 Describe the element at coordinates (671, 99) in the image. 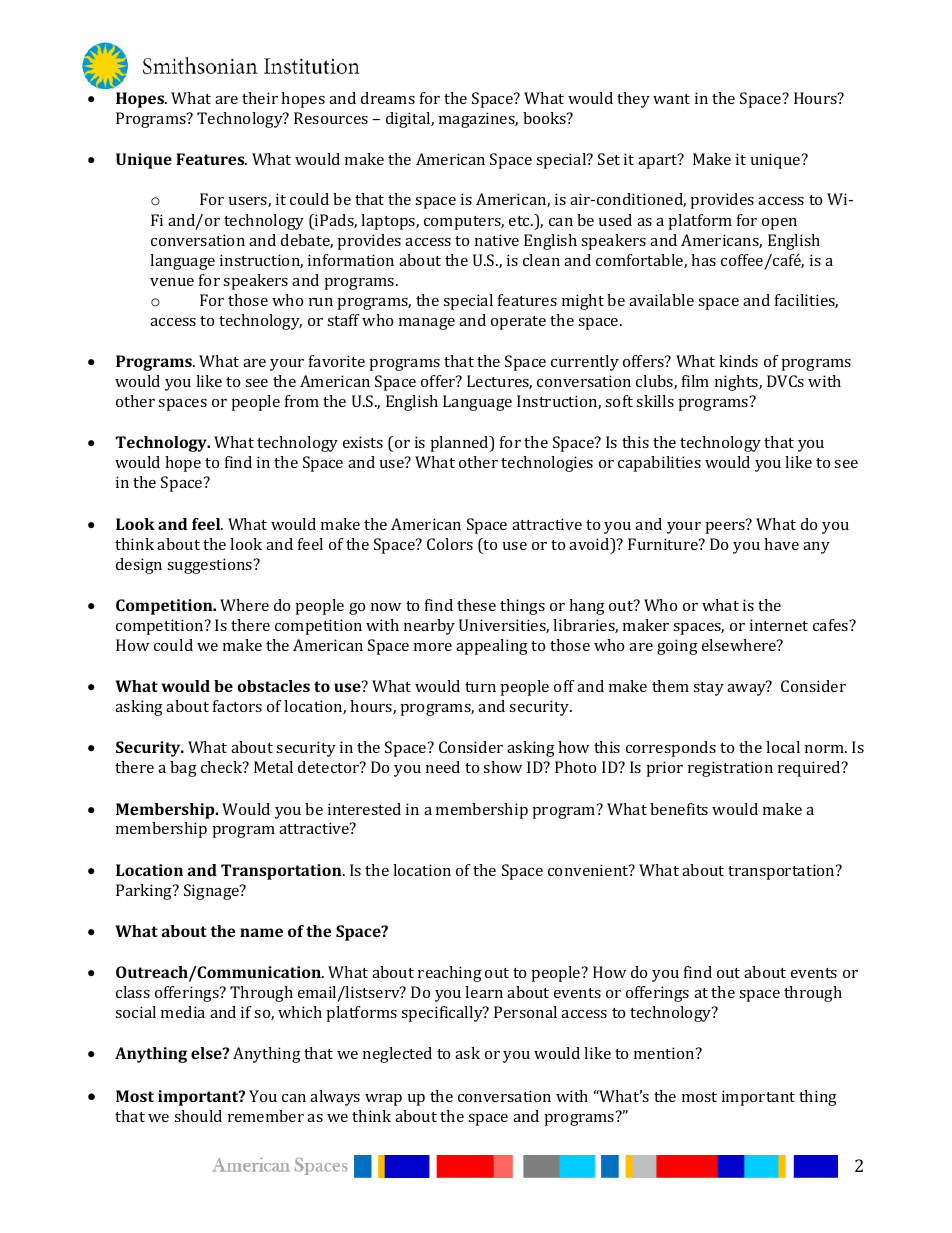

I see `want` at that location.
